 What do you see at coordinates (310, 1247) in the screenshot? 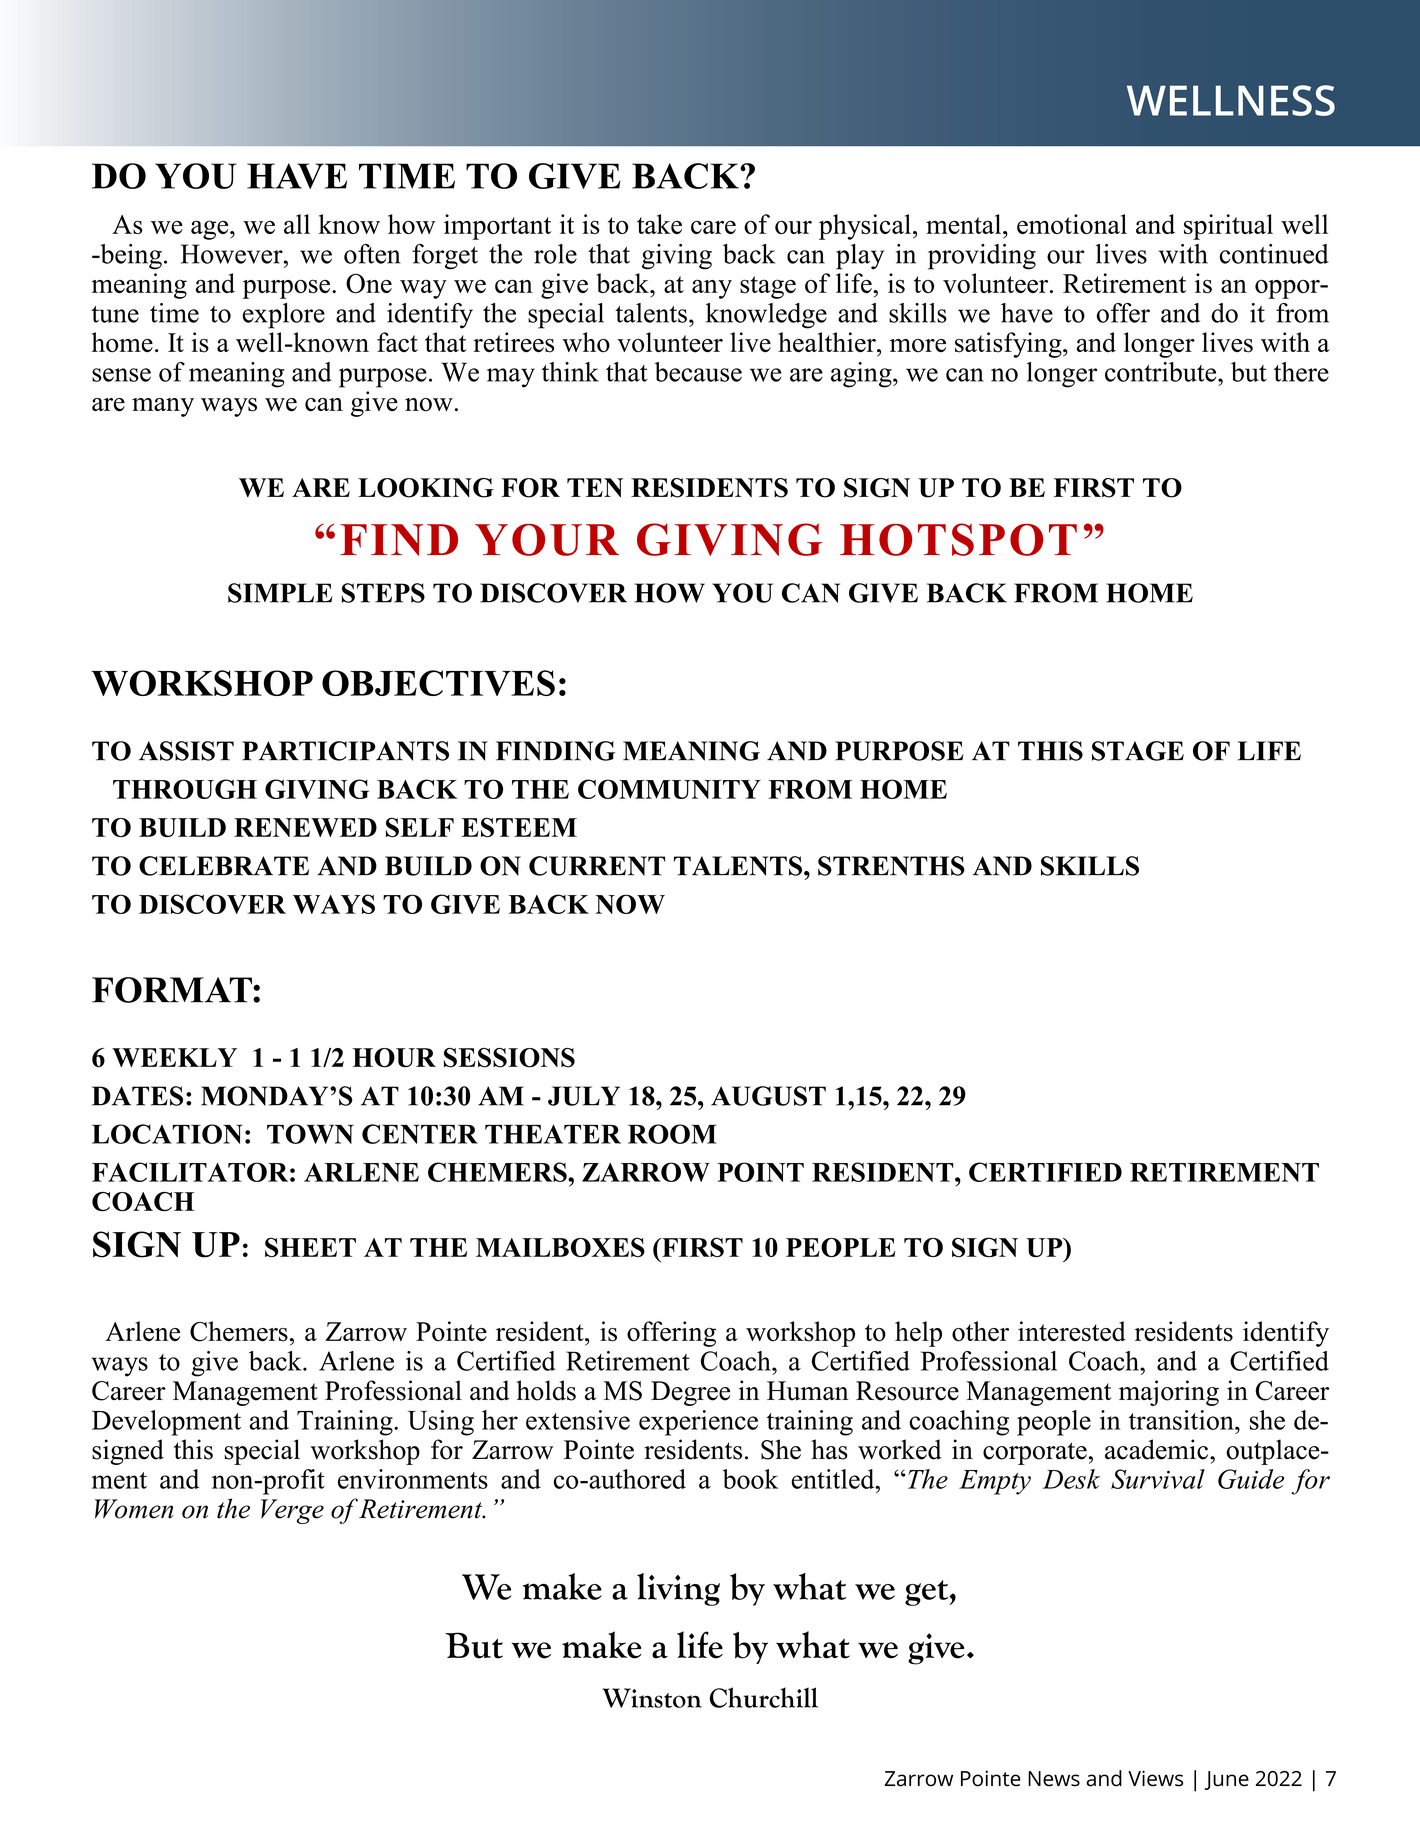
I see `SHEET` at bounding box center [310, 1247].
